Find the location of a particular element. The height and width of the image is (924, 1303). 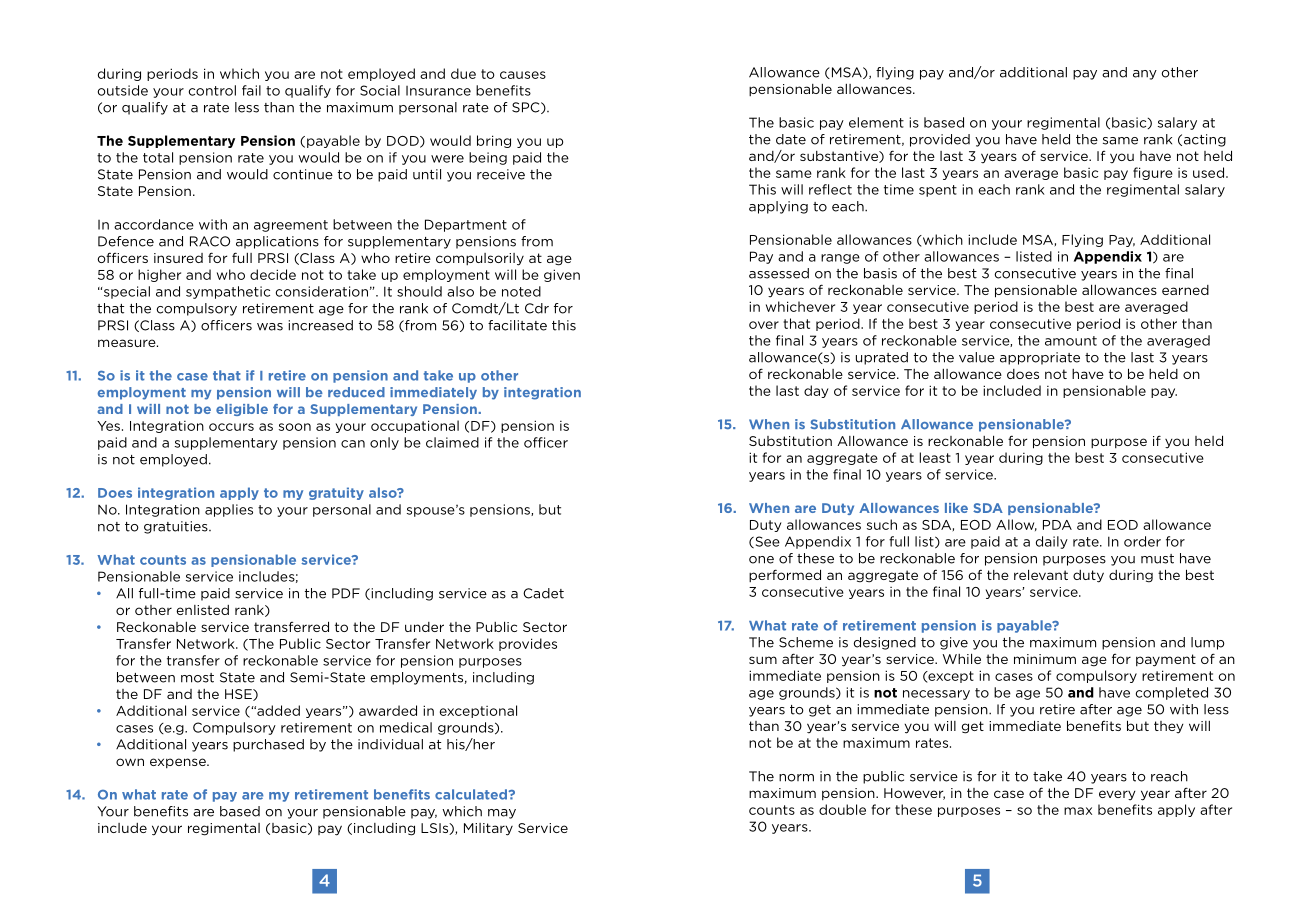

least is located at coordinates (935, 457).
